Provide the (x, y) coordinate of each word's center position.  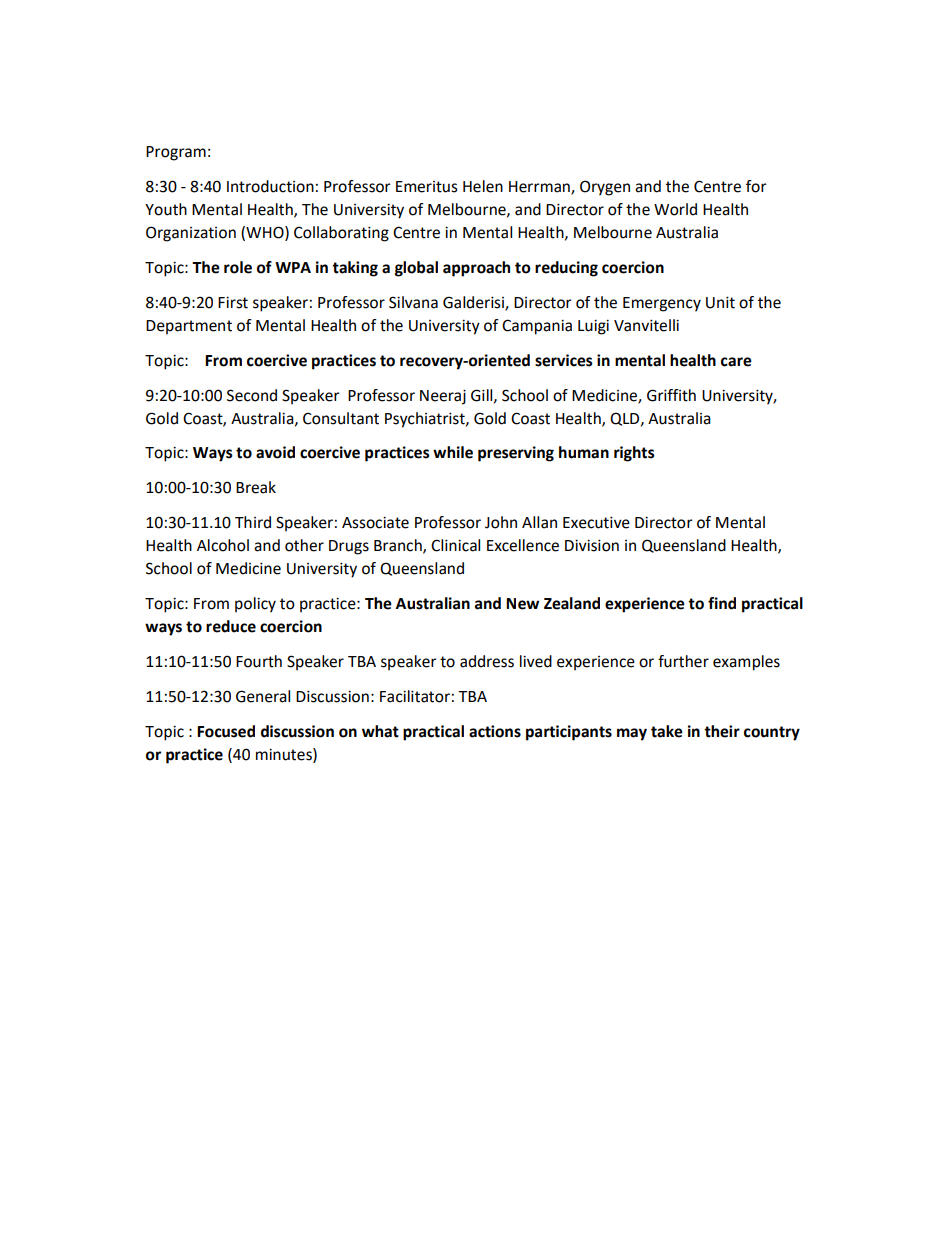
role (238, 267)
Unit (720, 302)
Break (256, 487)
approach (476, 269)
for (756, 186)
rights (634, 454)
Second (252, 395)
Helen (483, 186)
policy (255, 605)
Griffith (671, 395)
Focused (226, 731)
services (564, 360)
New (522, 604)
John (501, 522)
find (722, 603)
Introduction (270, 186)
